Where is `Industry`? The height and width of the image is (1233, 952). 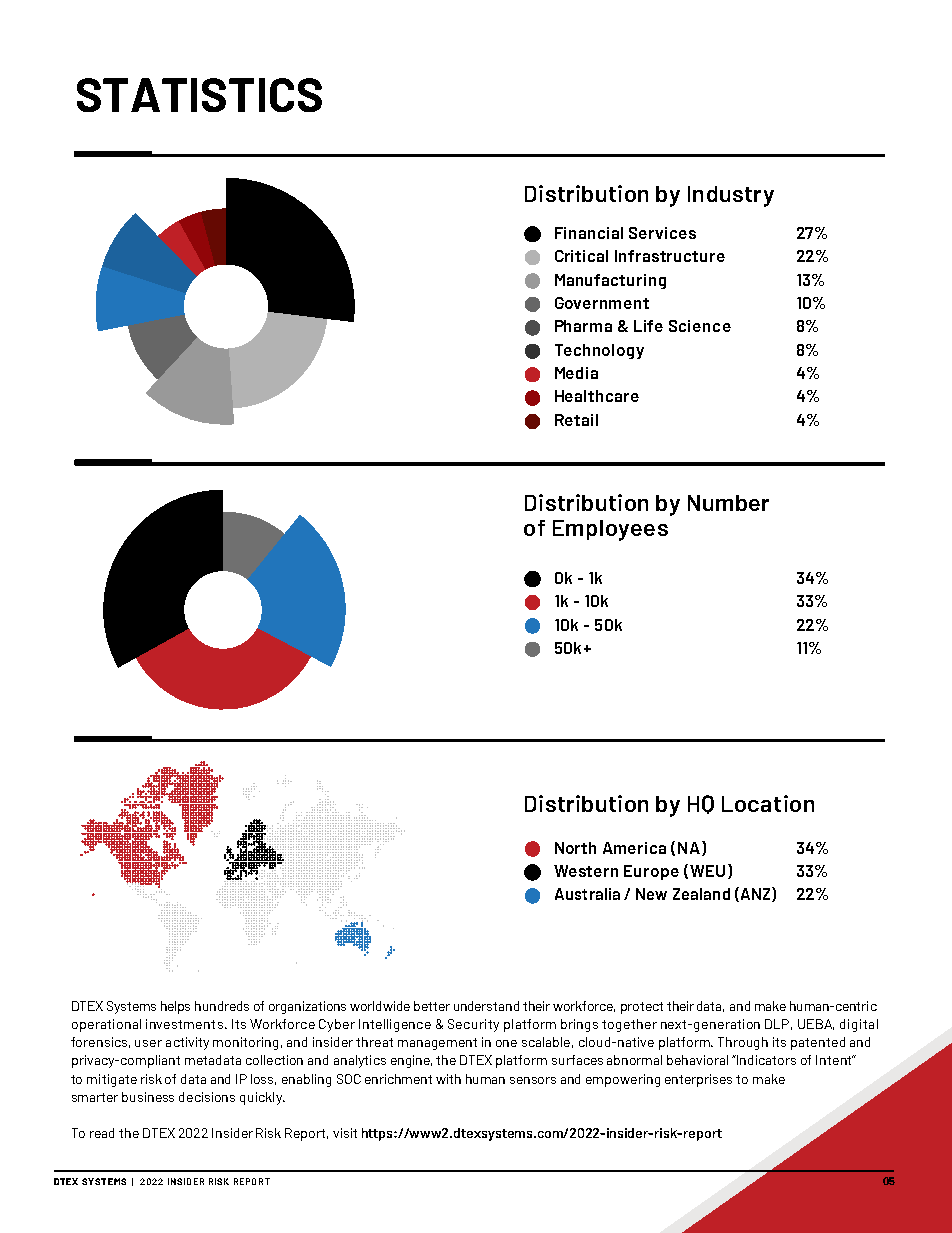 Industry is located at coordinates (731, 196).
